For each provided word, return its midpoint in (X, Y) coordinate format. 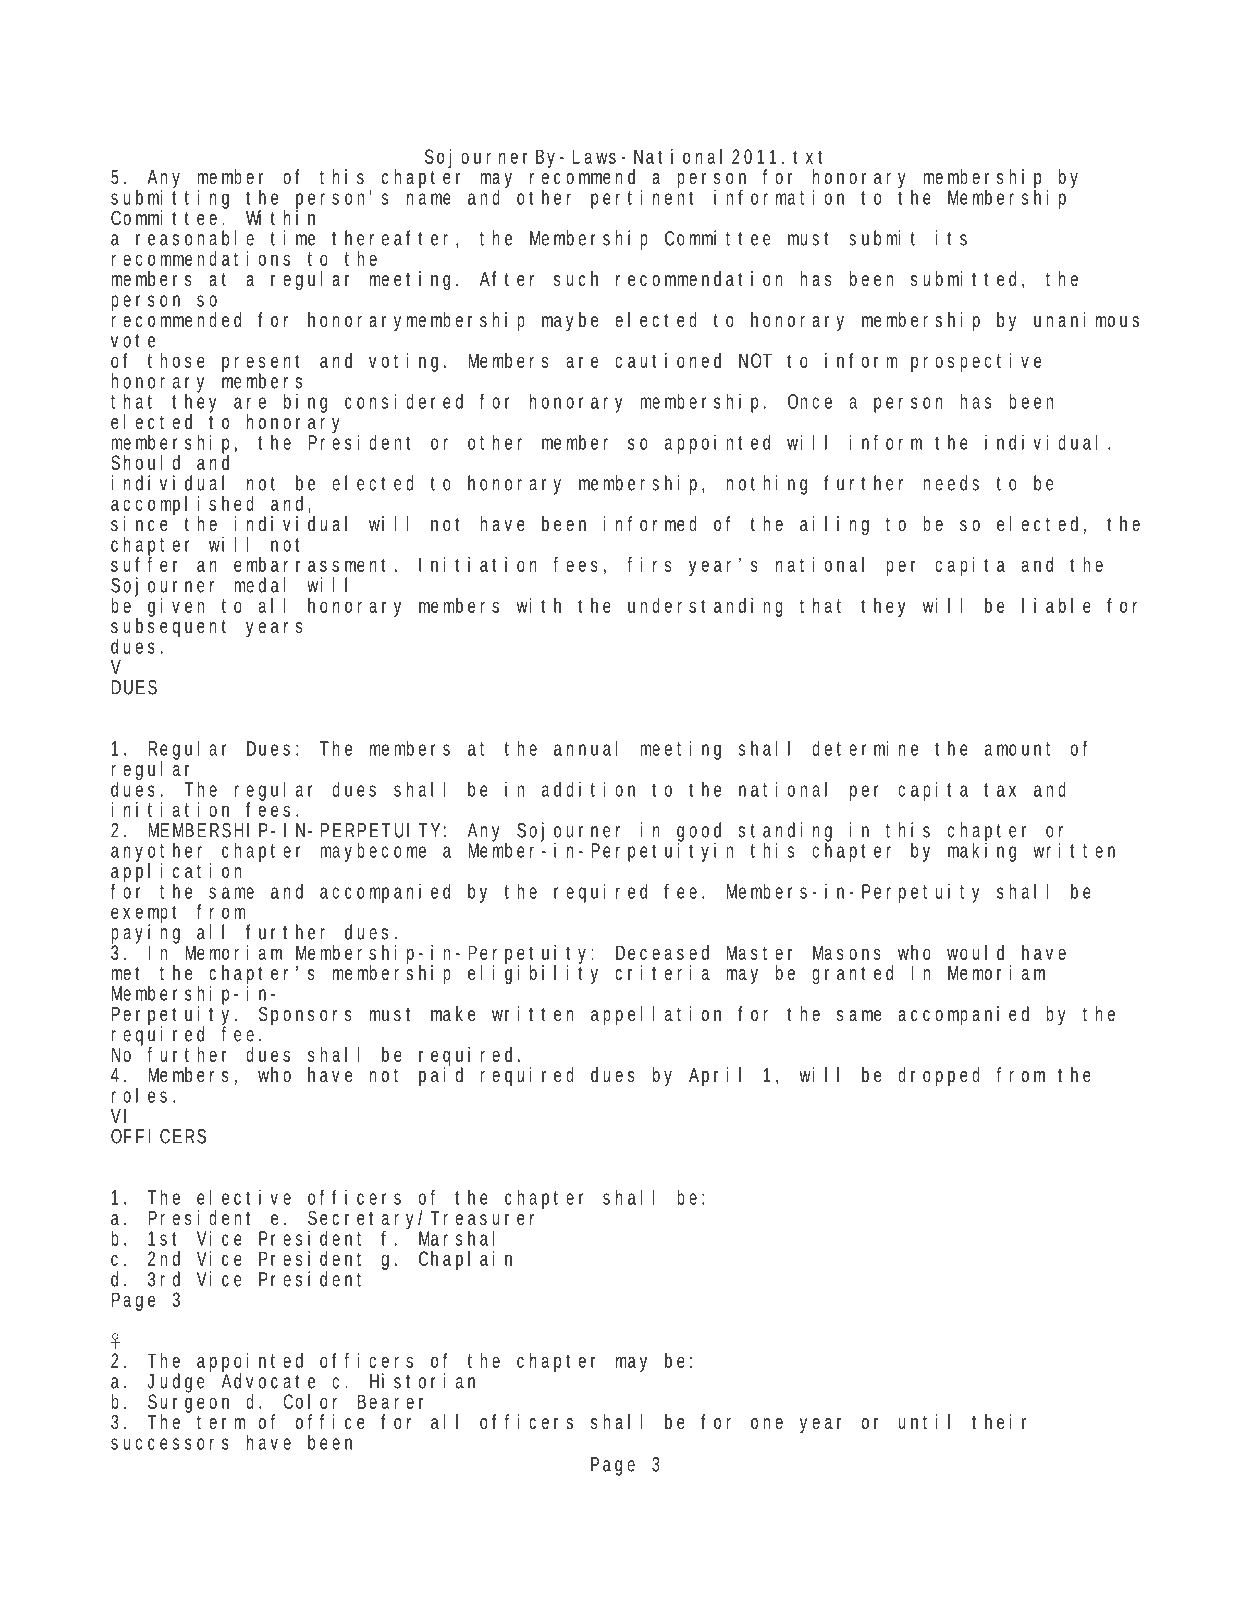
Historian (422, 1381)
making (982, 851)
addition (588, 789)
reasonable (195, 238)
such (576, 278)
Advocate (268, 1380)
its (951, 238)
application (176, 873)
